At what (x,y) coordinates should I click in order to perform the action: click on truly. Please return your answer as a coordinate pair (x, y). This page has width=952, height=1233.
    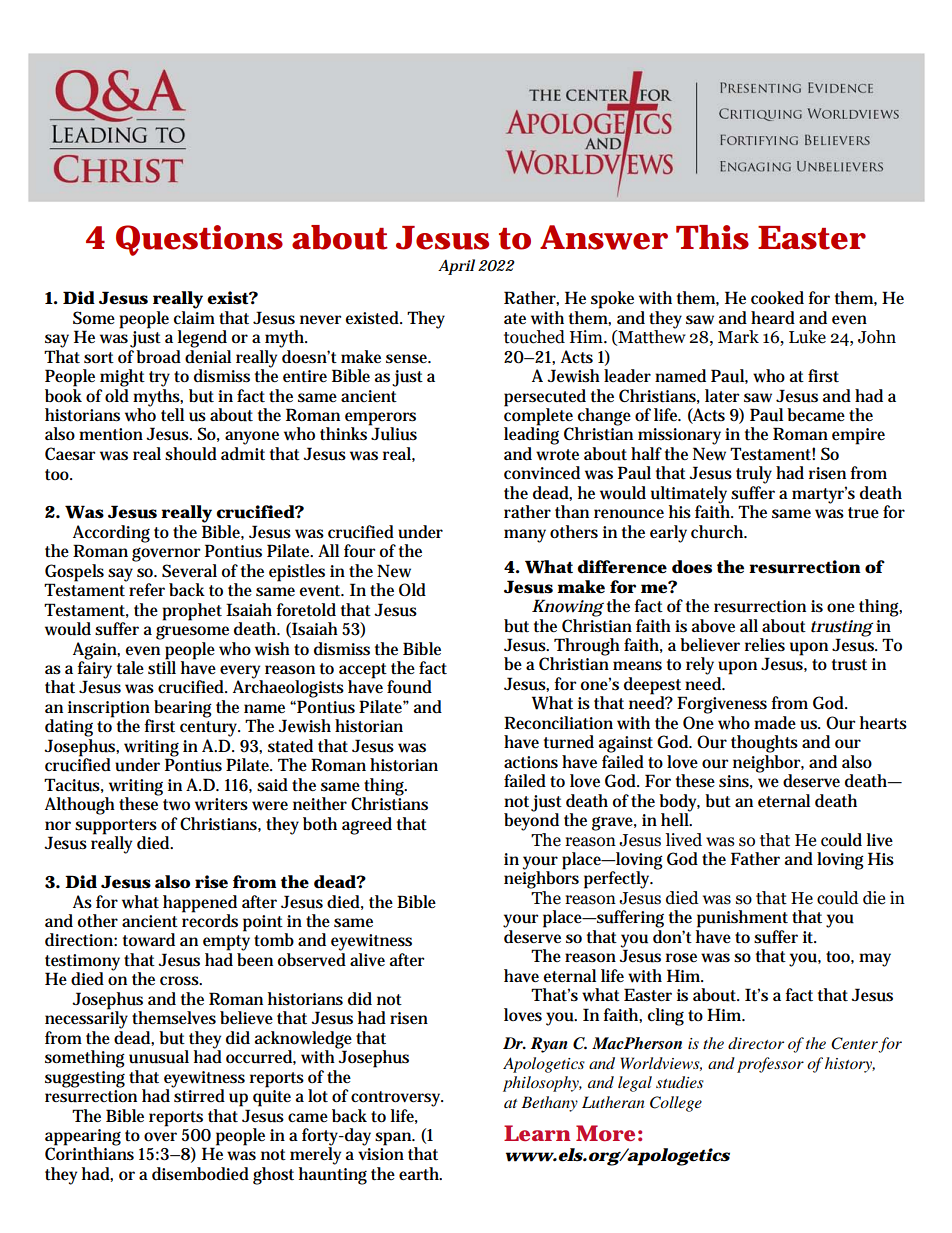
    Looking at the image, I should click on (754, 475).
